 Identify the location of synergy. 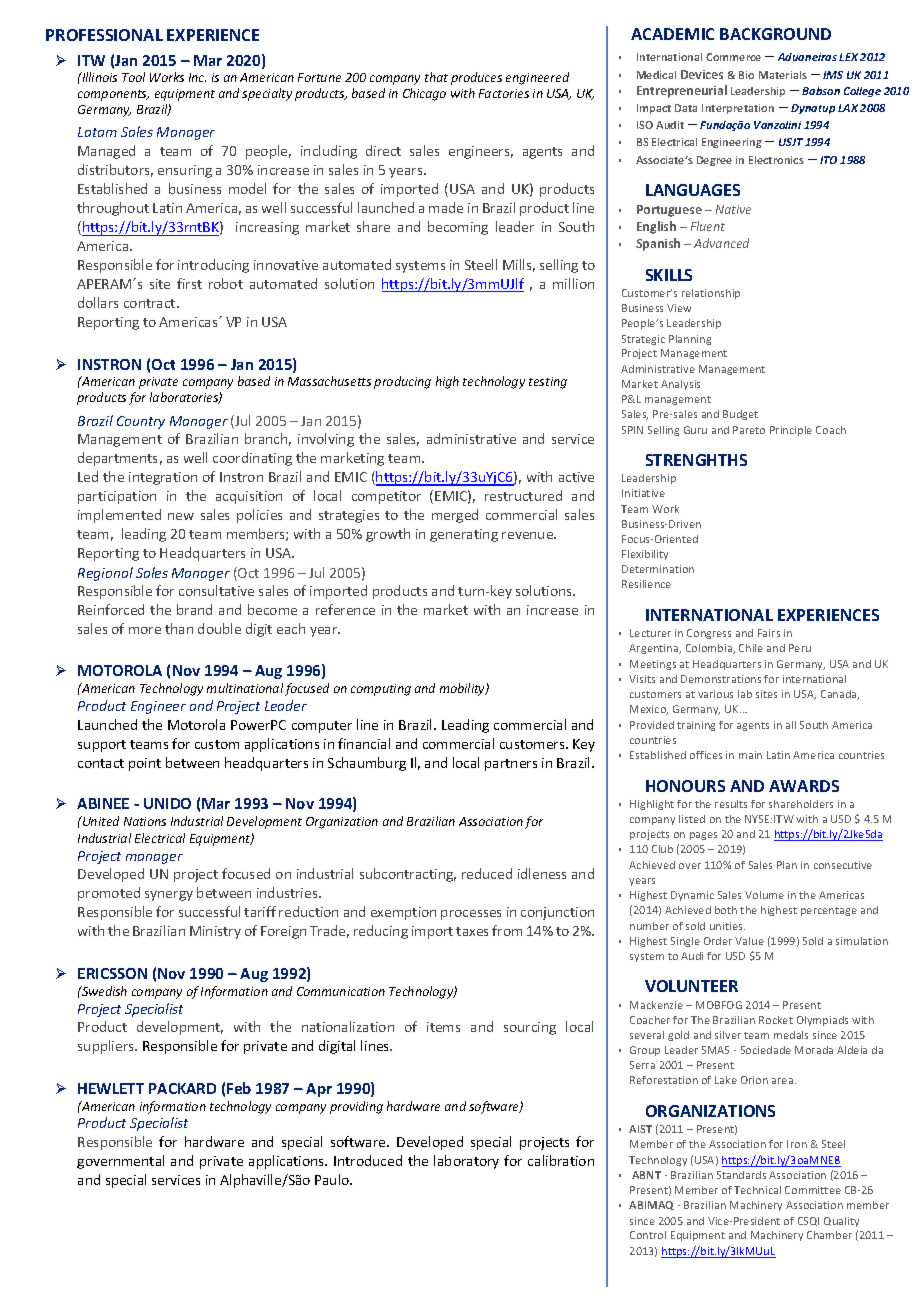
(169, 896).
